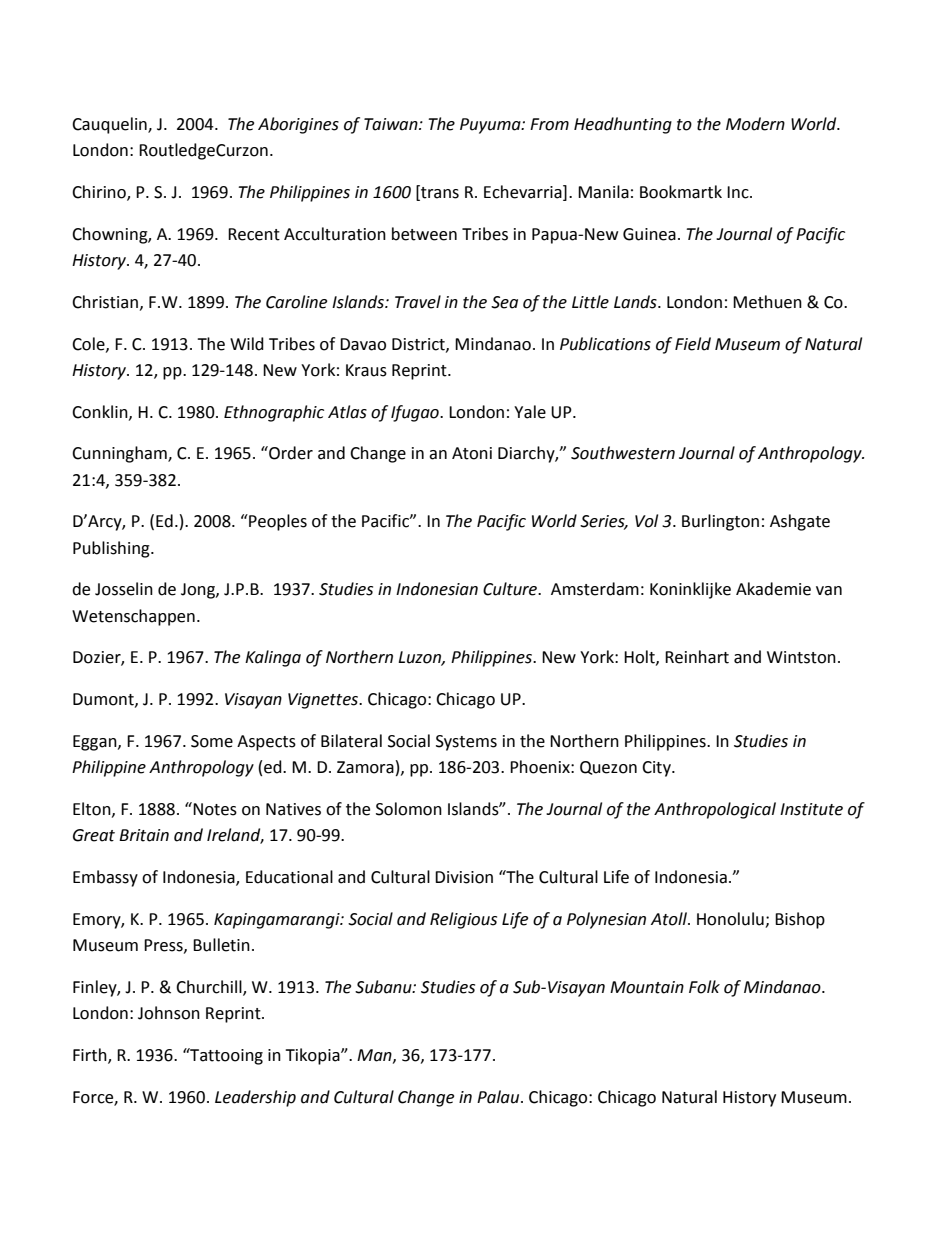 The width and height of the image is (952, 1233). Describe the element at coordinates (392, 124) in the image. I see `Taiwan` at that location.
